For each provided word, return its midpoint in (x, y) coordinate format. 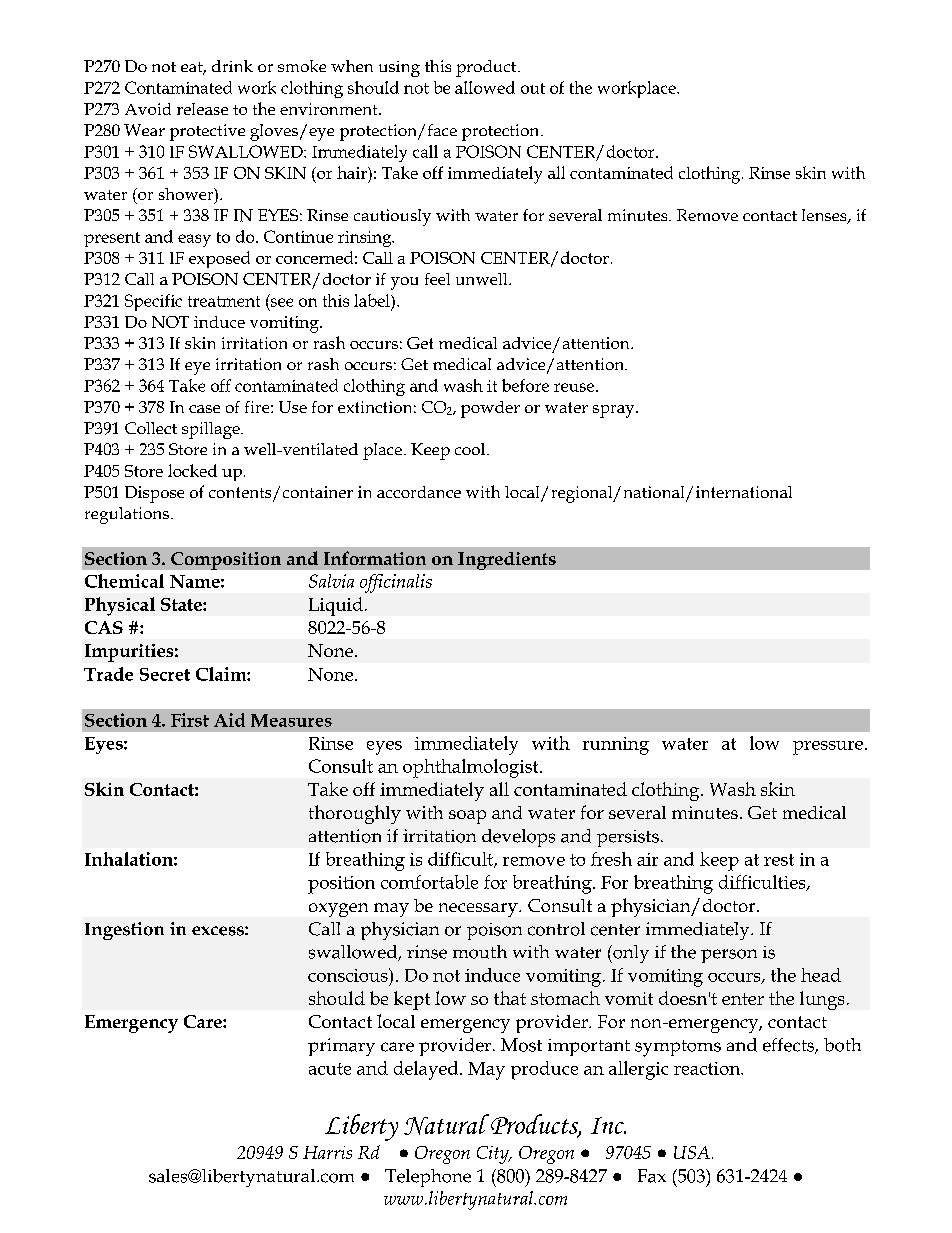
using (399, 69)
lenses (825, 216)
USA (692, 1152)
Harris (327, 1152)
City (494, 1155)
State (182, 604)
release (202, 109)
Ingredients (507, 561)
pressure (828, 748)
